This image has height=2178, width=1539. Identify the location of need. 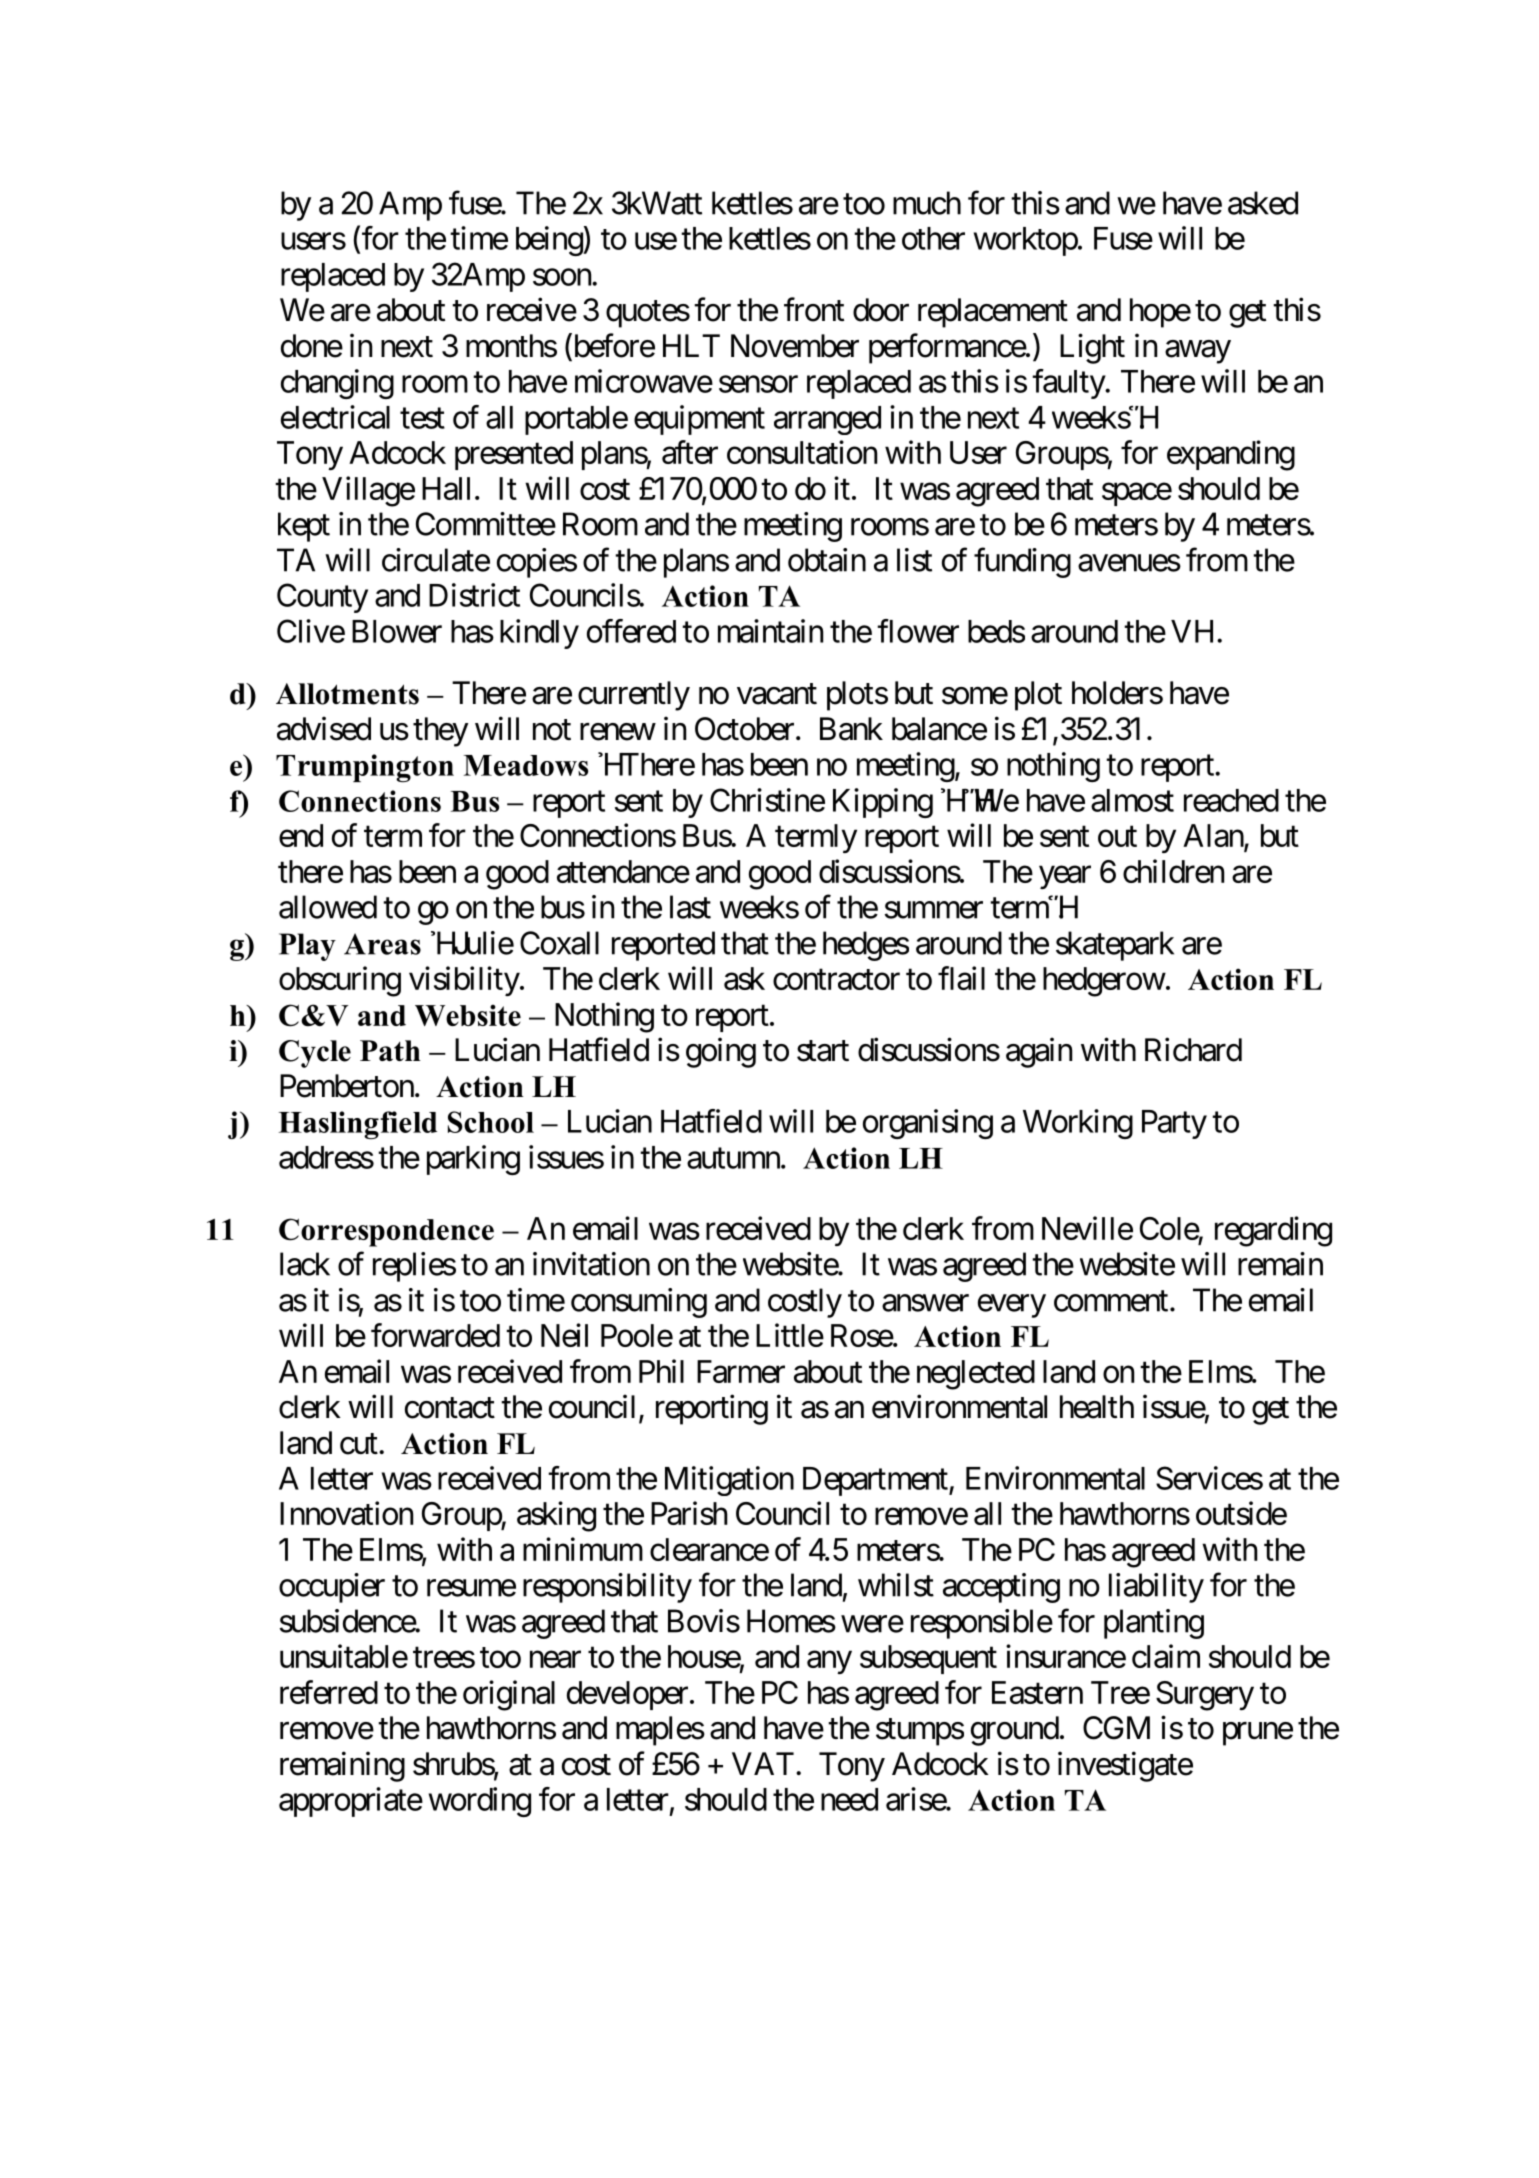
(849, 1799).
